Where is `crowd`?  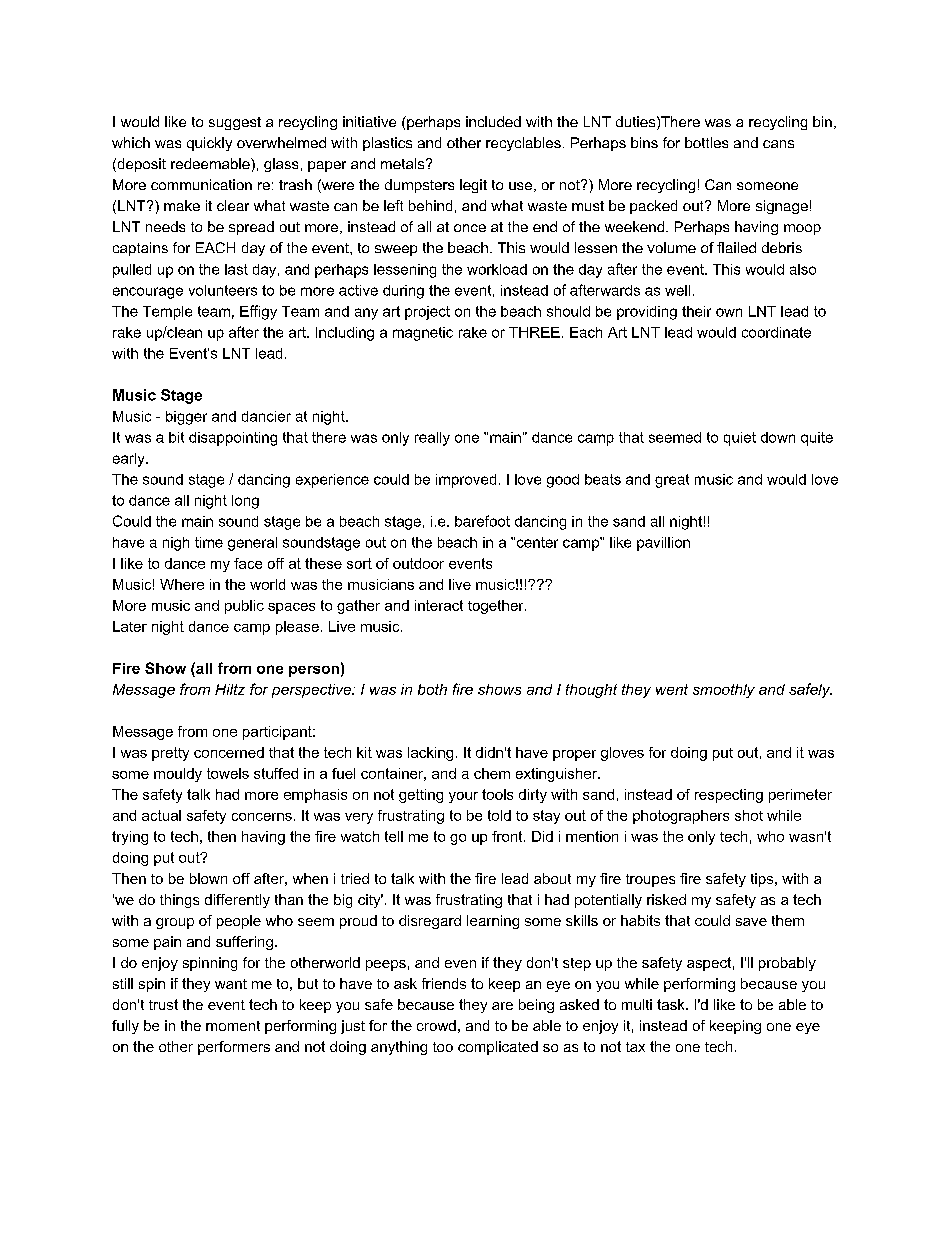
crowd is located at coordinates (436, 1025).
